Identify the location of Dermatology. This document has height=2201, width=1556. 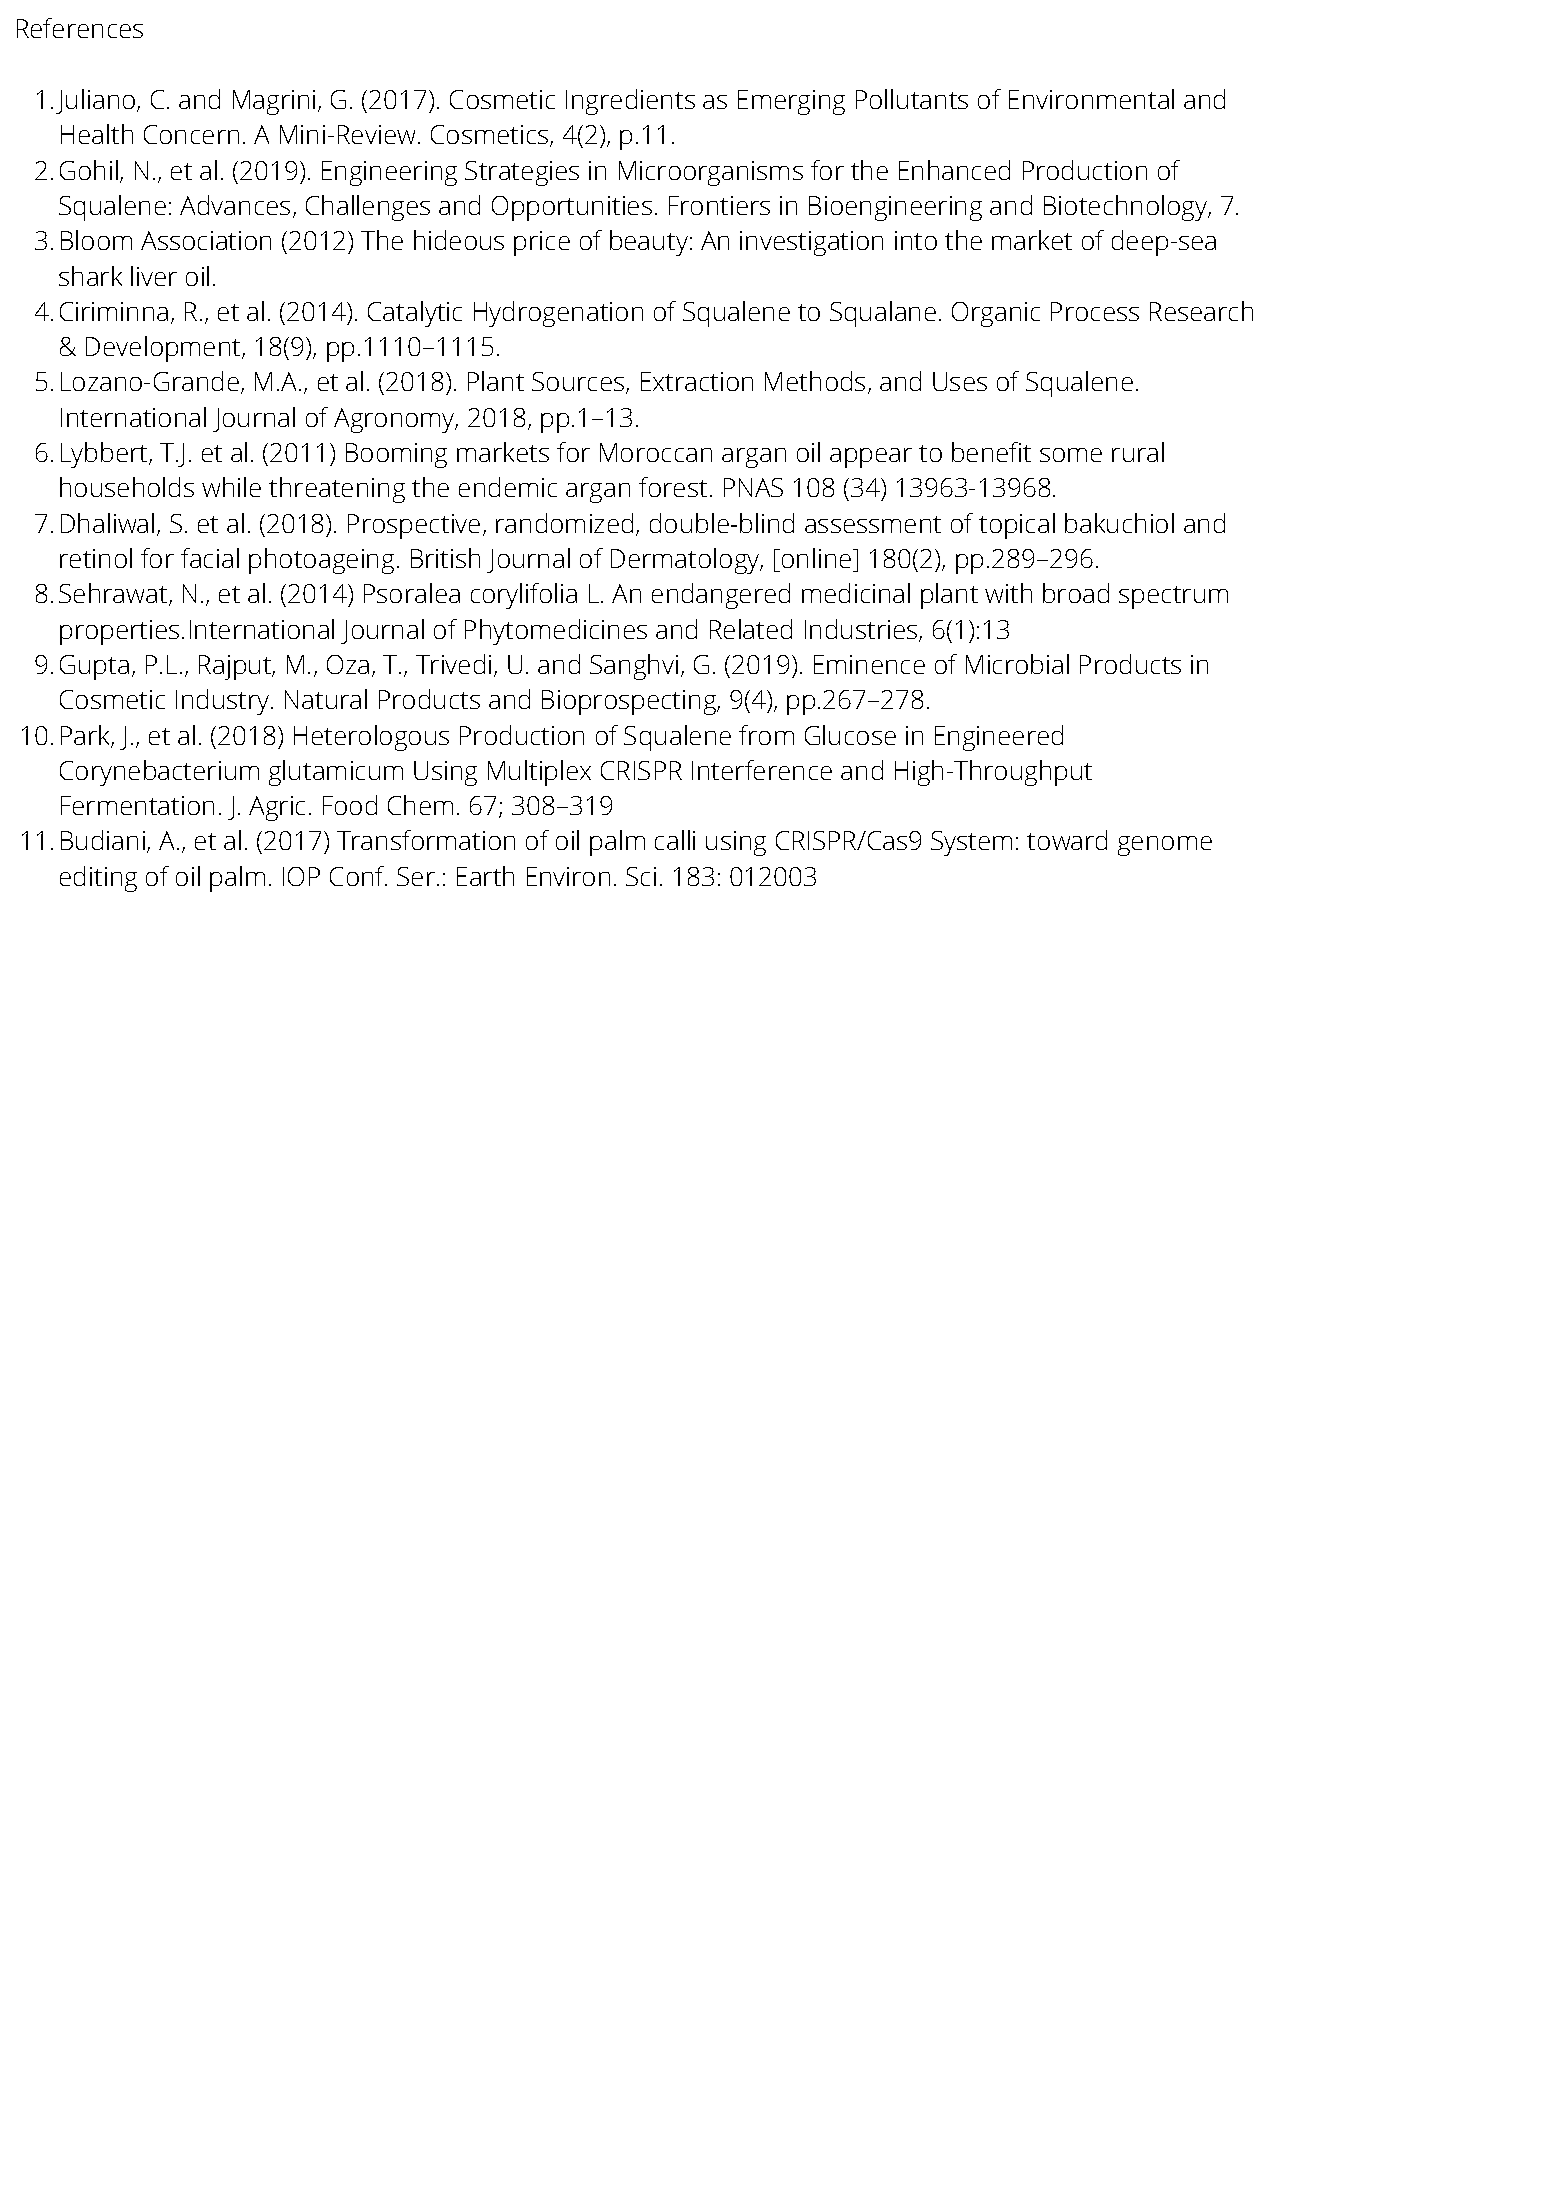
(686, 561).
